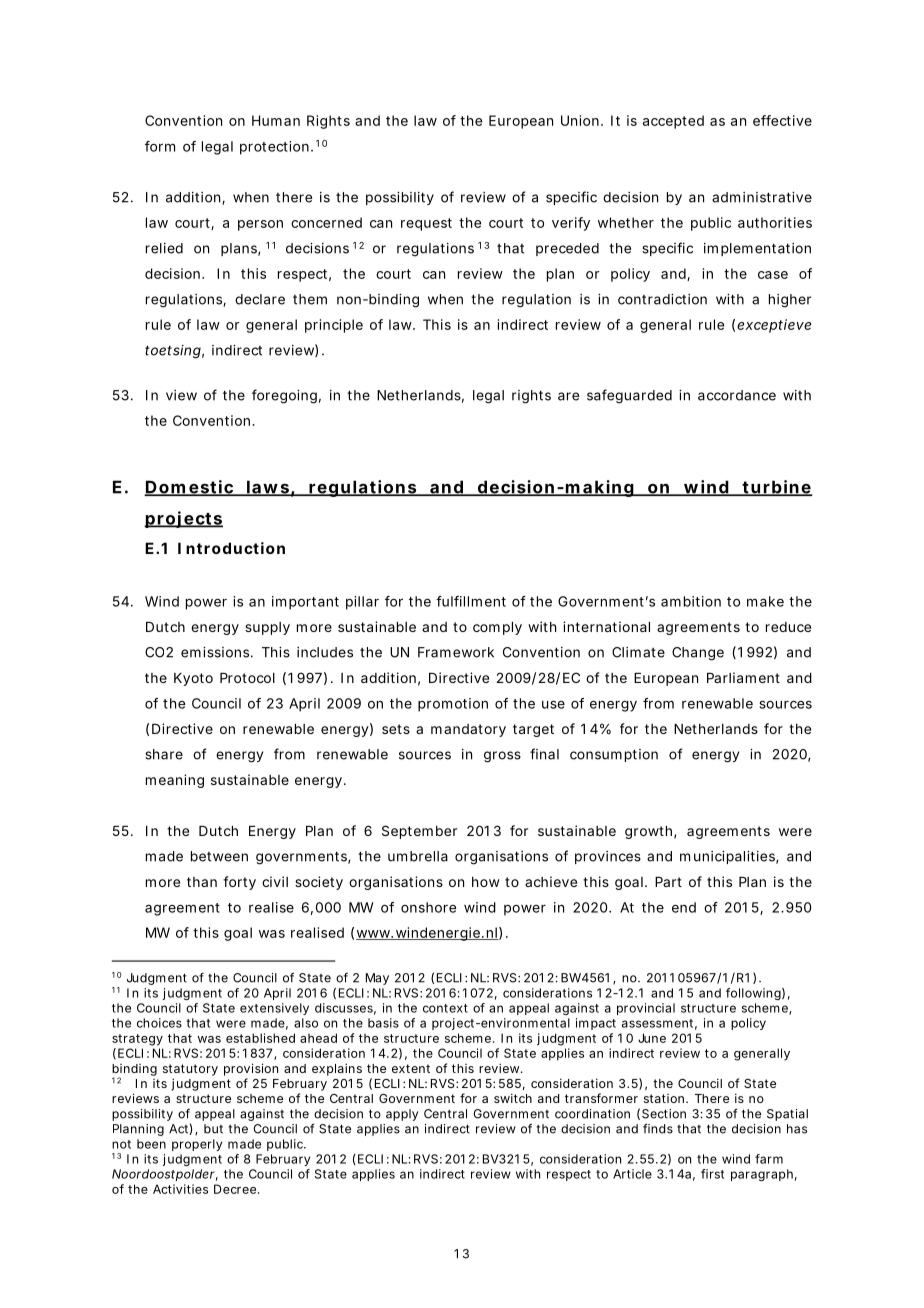 This document has height=1308, width=924. Describe the element at coordinates (426, 224) in the document. I see `request` at that location.
